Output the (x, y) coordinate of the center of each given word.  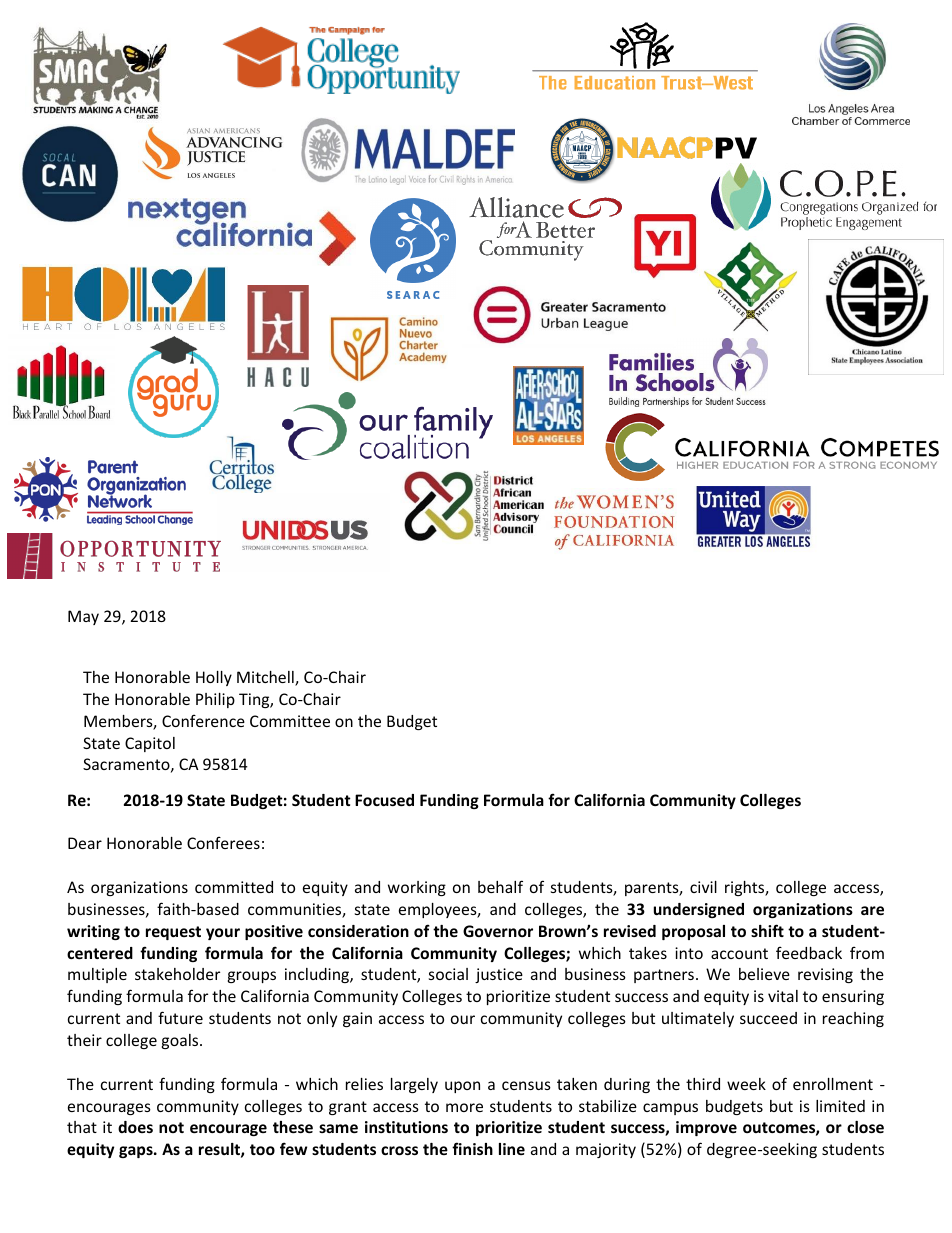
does (135, 1127)
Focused (384, 800)
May (83, 617)
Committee (290, 721)
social (448, 974)
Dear (85, 843)
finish (472, 1148)
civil (703, 887)
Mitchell (266, 678)
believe (764, 974)
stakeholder (177, 974)
